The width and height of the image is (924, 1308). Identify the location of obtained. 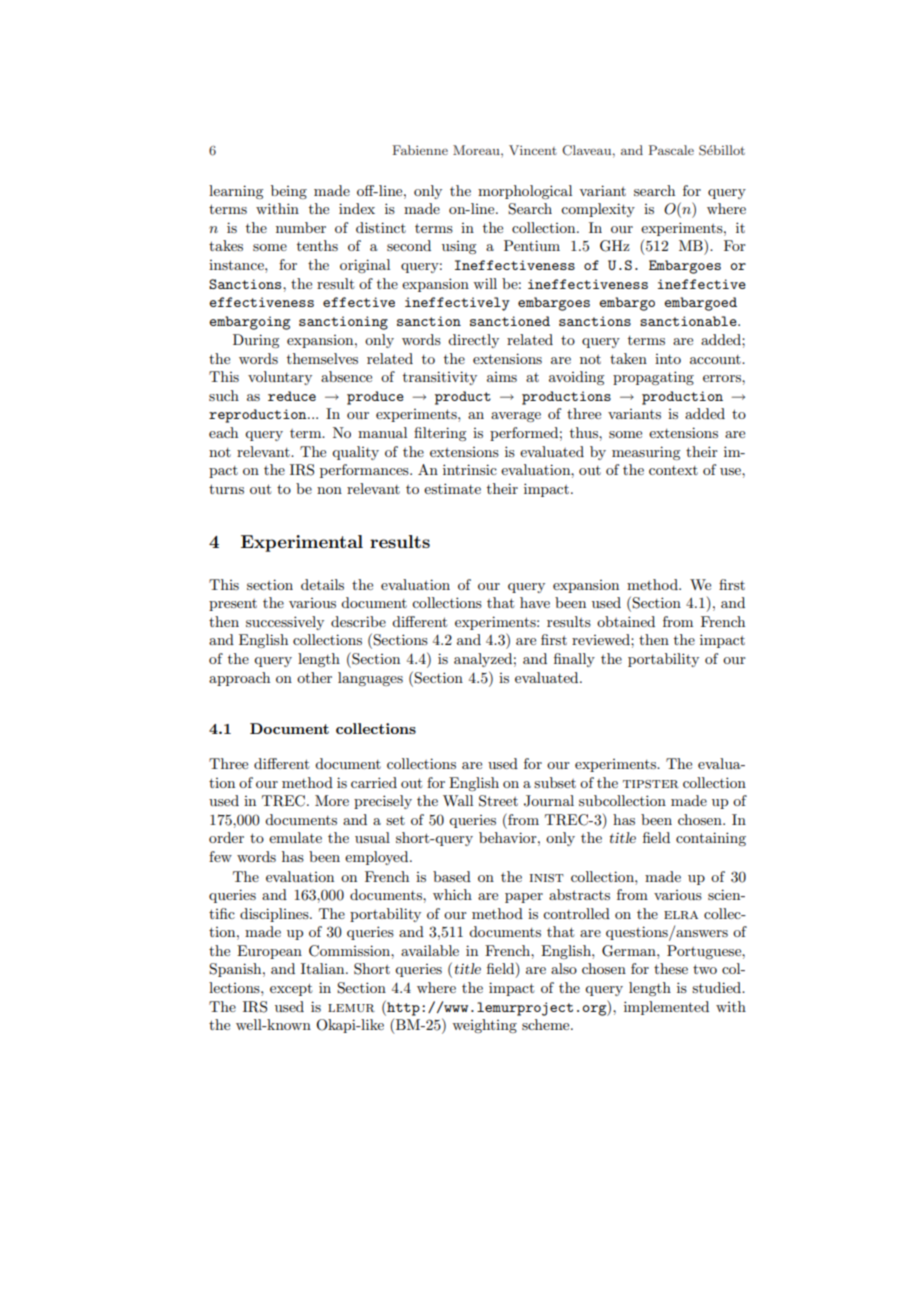
(626, 621).
